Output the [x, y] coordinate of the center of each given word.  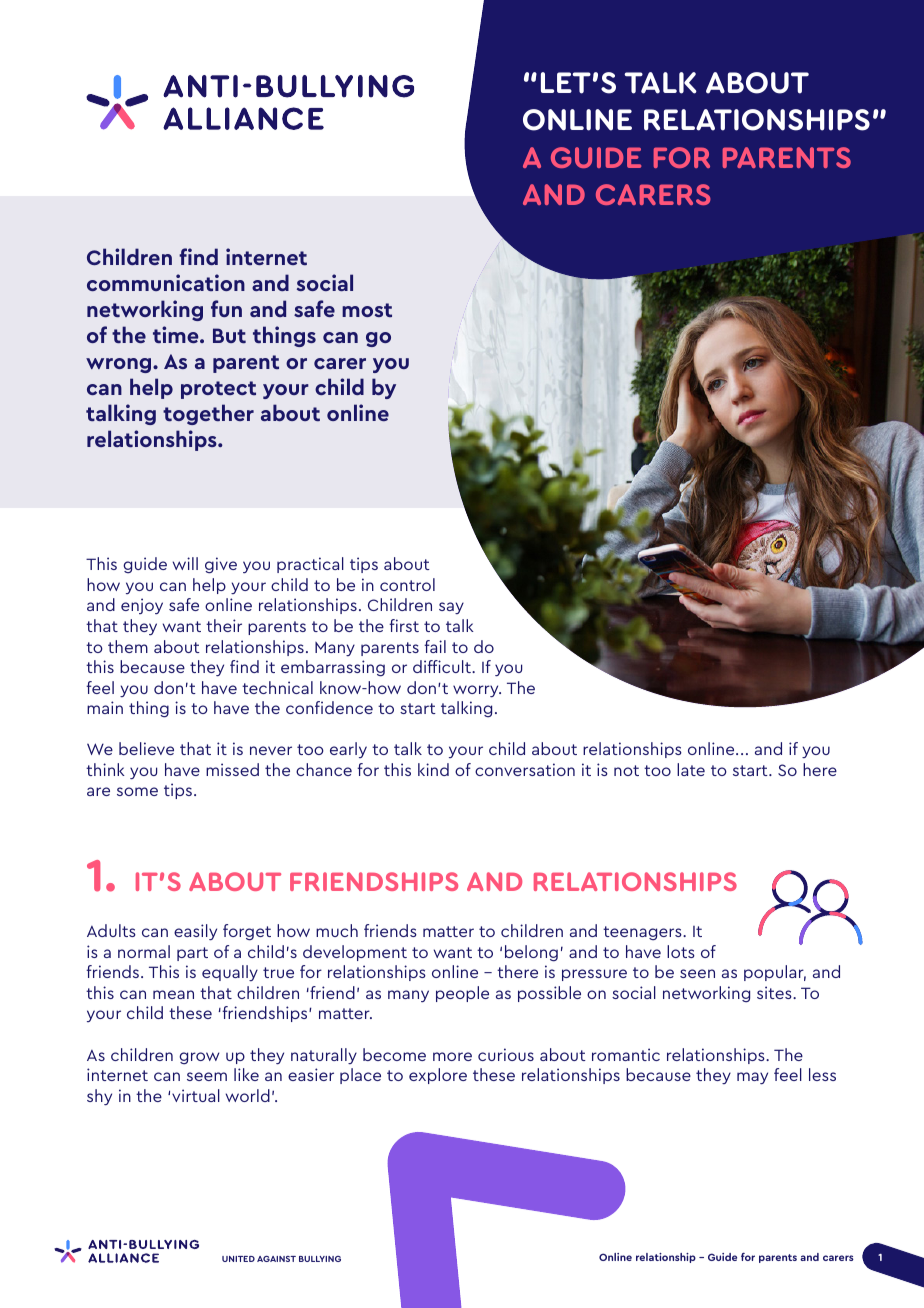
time [177, 334]
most [367, 310]
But [229, 335]
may [752, 1078]
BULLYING [320, 1259]
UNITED [238, 1259]
